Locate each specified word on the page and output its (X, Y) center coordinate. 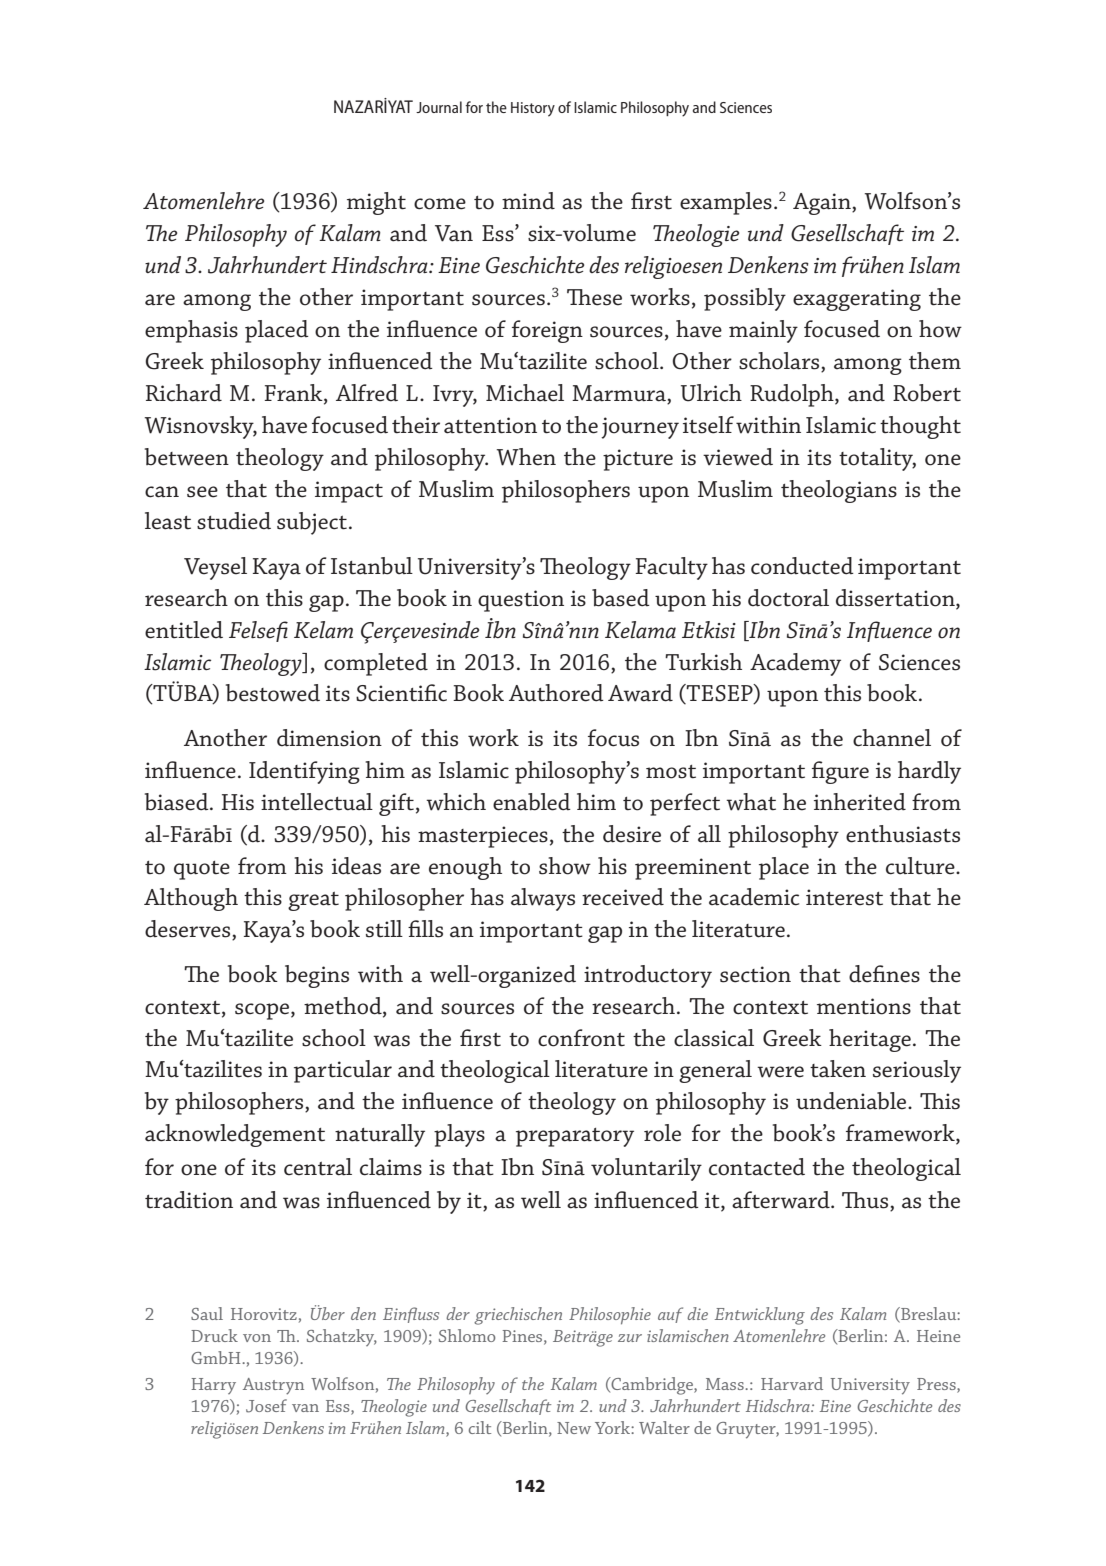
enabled (532, 802)
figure (840, 772)
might (376, 203)
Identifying (304, 772)
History (533, 109)
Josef (266, 1406)
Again (823, 204)
